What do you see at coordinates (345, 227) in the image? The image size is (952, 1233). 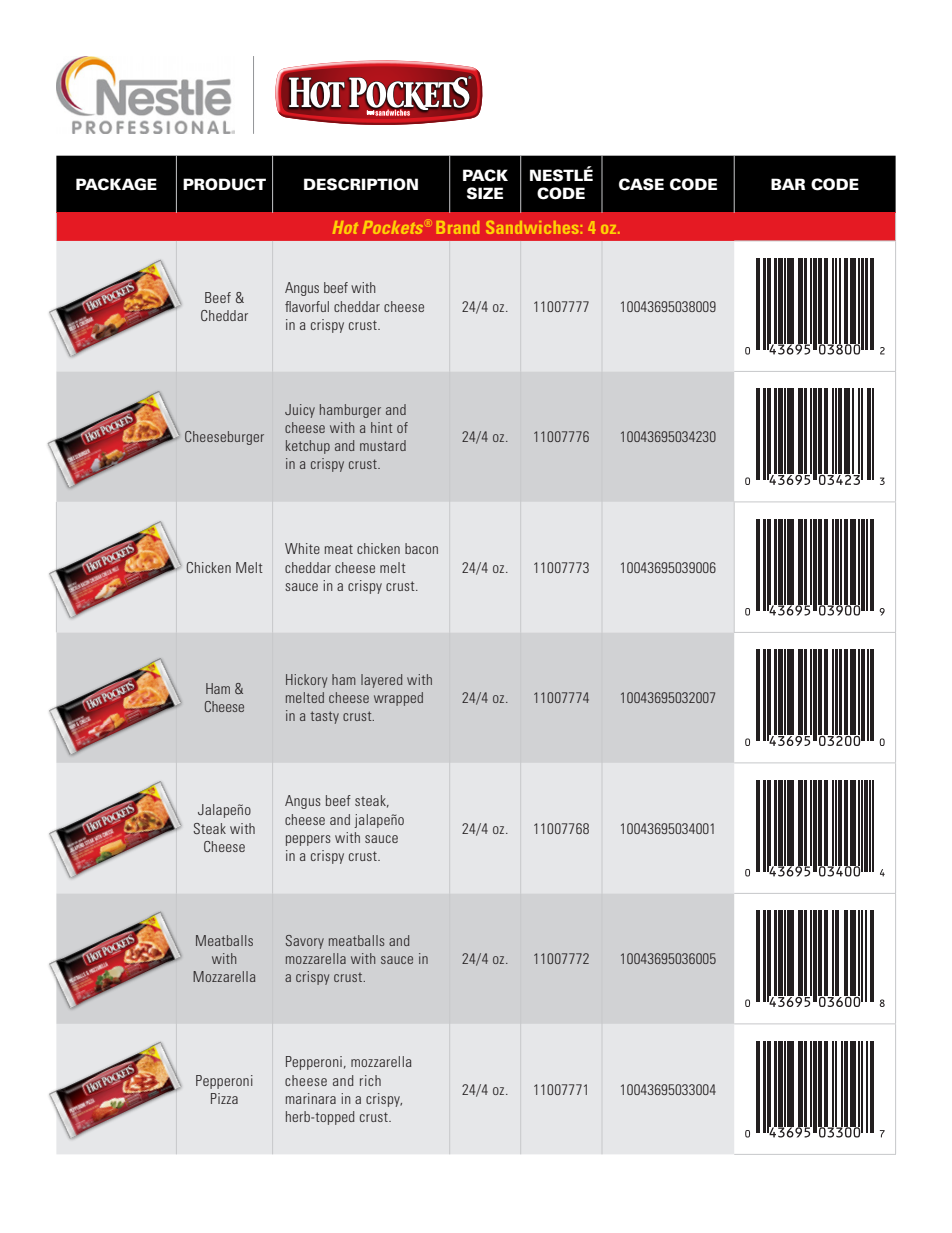 I see `Hot` at bounding box center [345, 227].
